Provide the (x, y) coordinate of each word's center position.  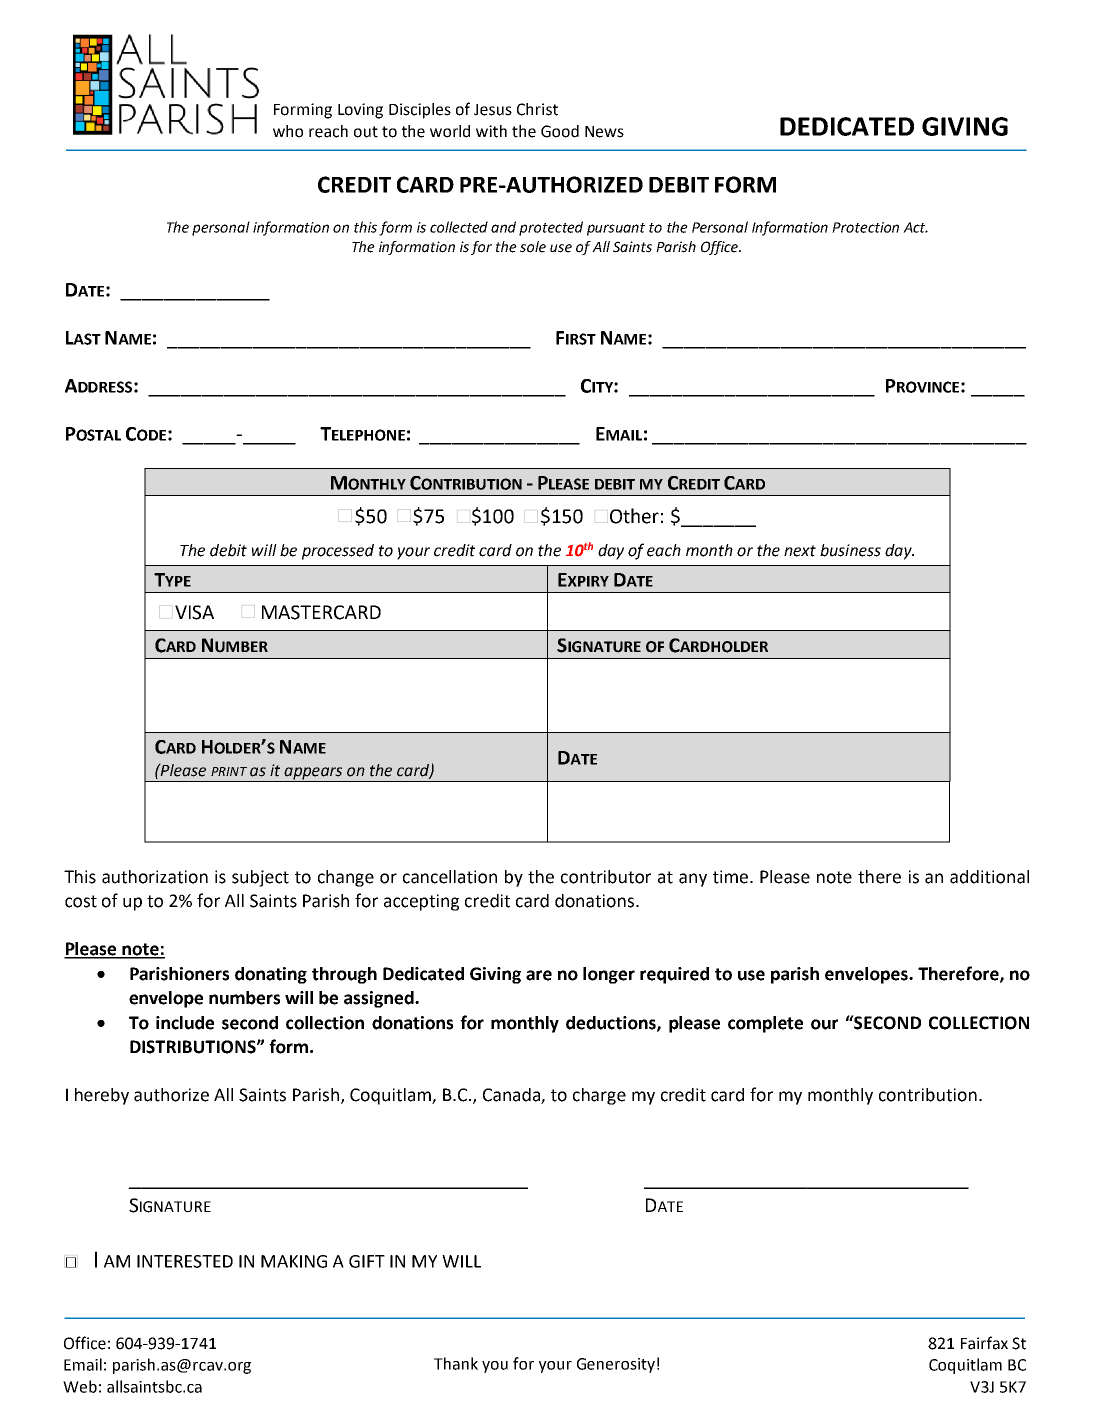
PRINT (229, 771)
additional (989, 877)
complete (765, 1024)
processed (338, 552)
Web (80, 1386)
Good (560, 131)
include (185, 1023)
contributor (606, 877)
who (288, 131)
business (850, 550)
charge (599, 1096)
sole (533, 247)
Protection (865, 227)
